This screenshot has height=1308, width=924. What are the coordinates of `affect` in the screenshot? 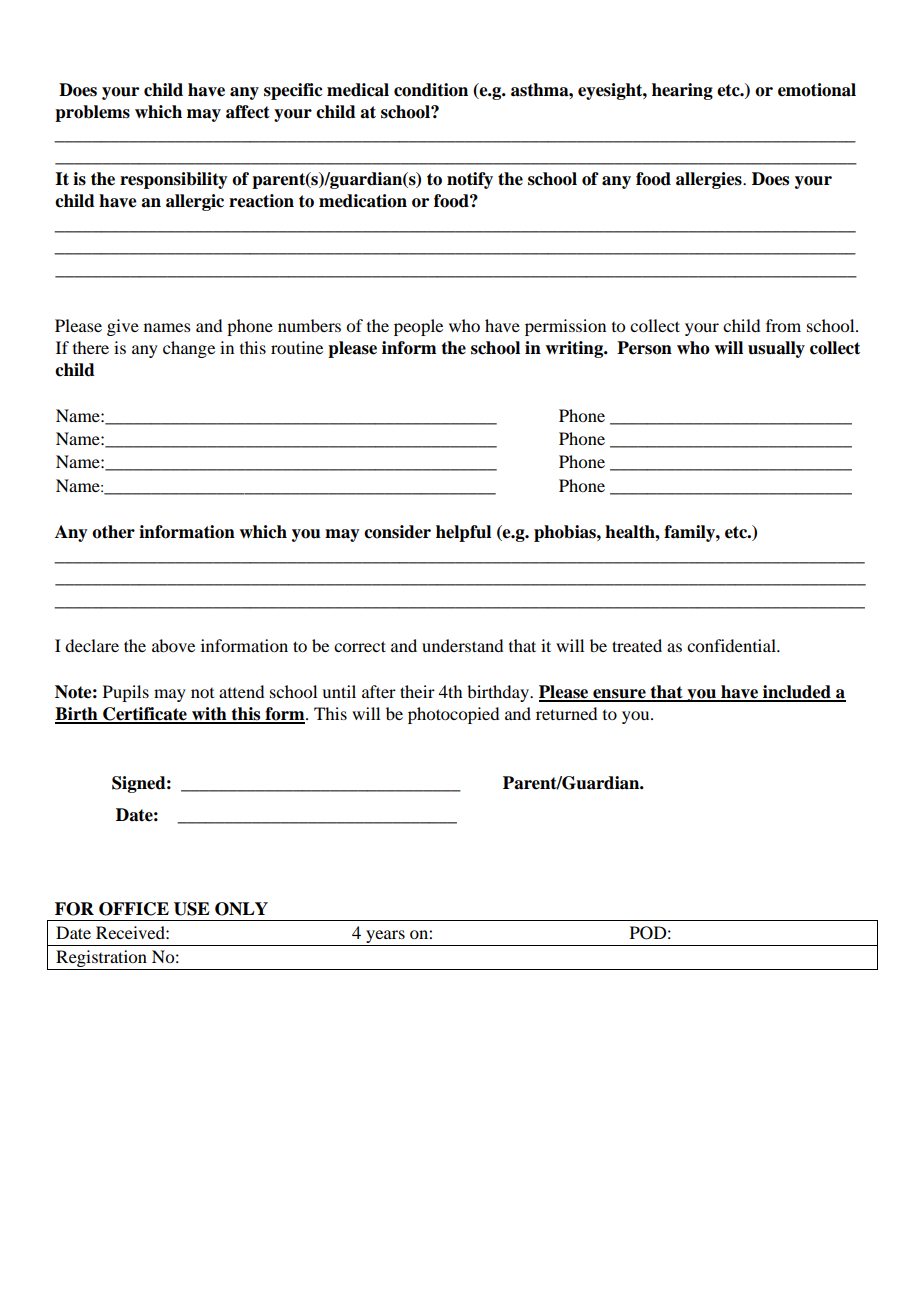 It's located at (248, 112).
